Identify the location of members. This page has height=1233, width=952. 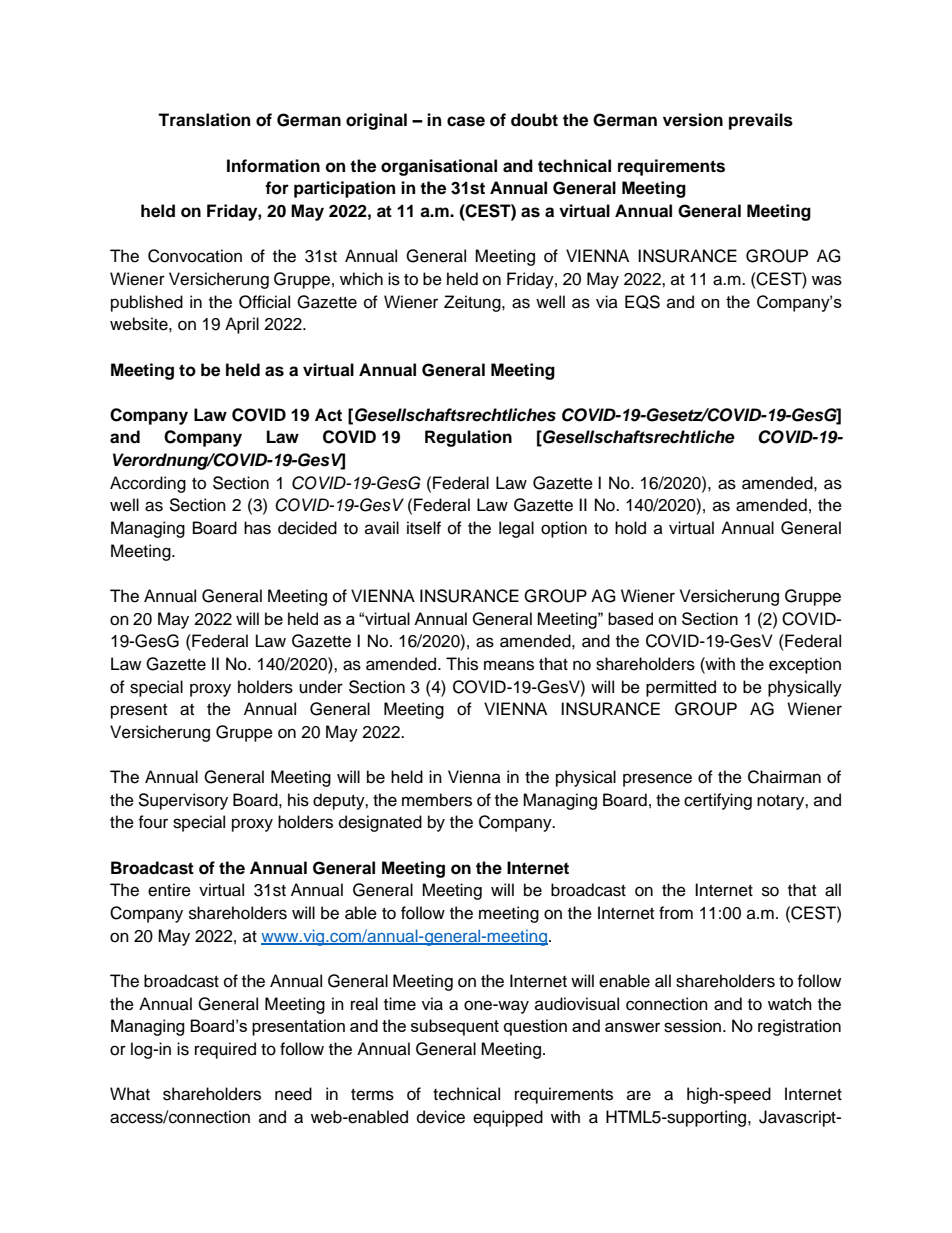
(437, 800).
